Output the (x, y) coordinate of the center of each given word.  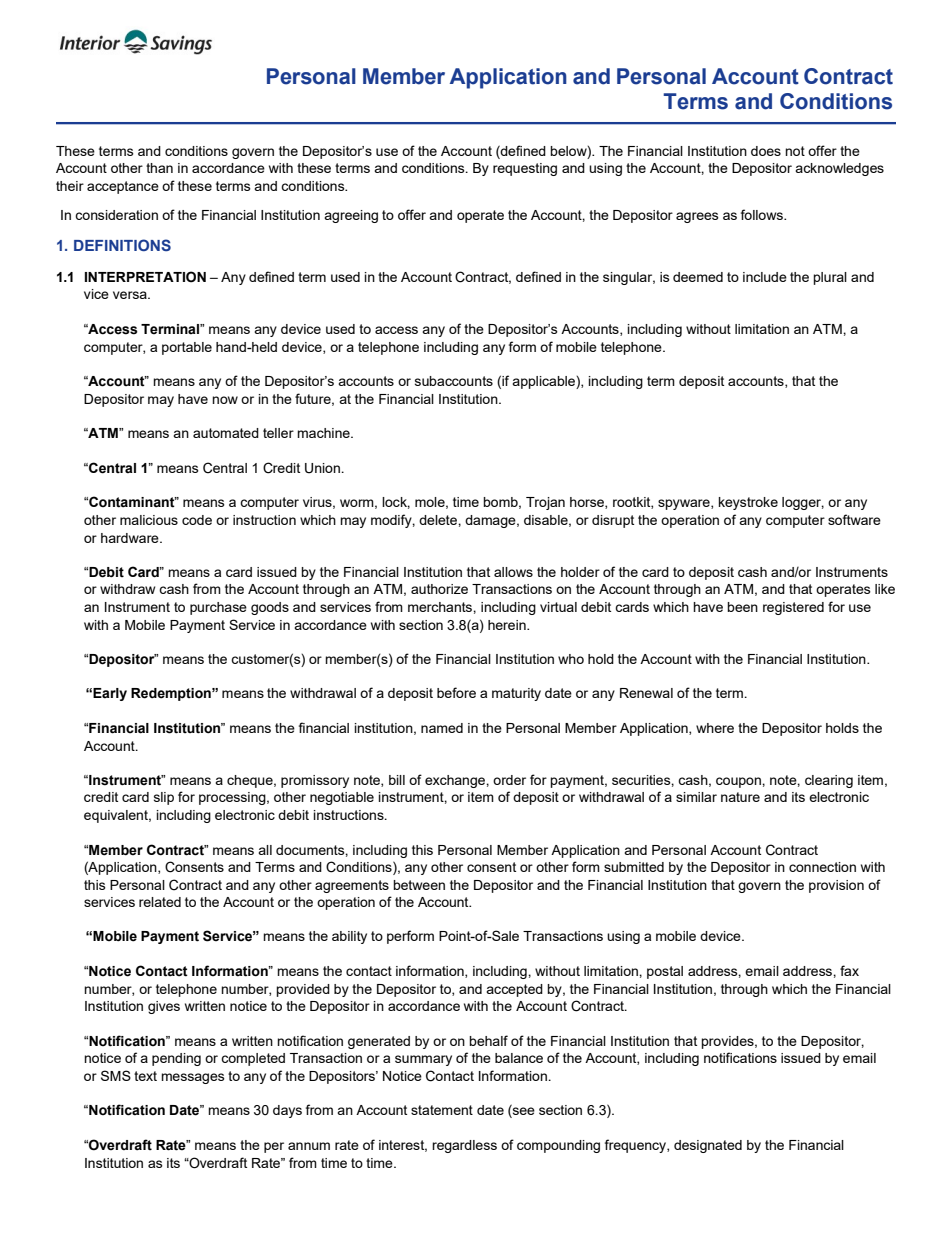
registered (793, 608)
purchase (218, 608)
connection (822, 867)
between (419, 885)
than (159, 168)
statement (442, 1110)
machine (324, 433)
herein (508, 625)
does (766, 151)
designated (708, 1146)
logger (803, 503)
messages (193, 1078)
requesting (525, 169)
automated (226, 433)
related (160, 902)
